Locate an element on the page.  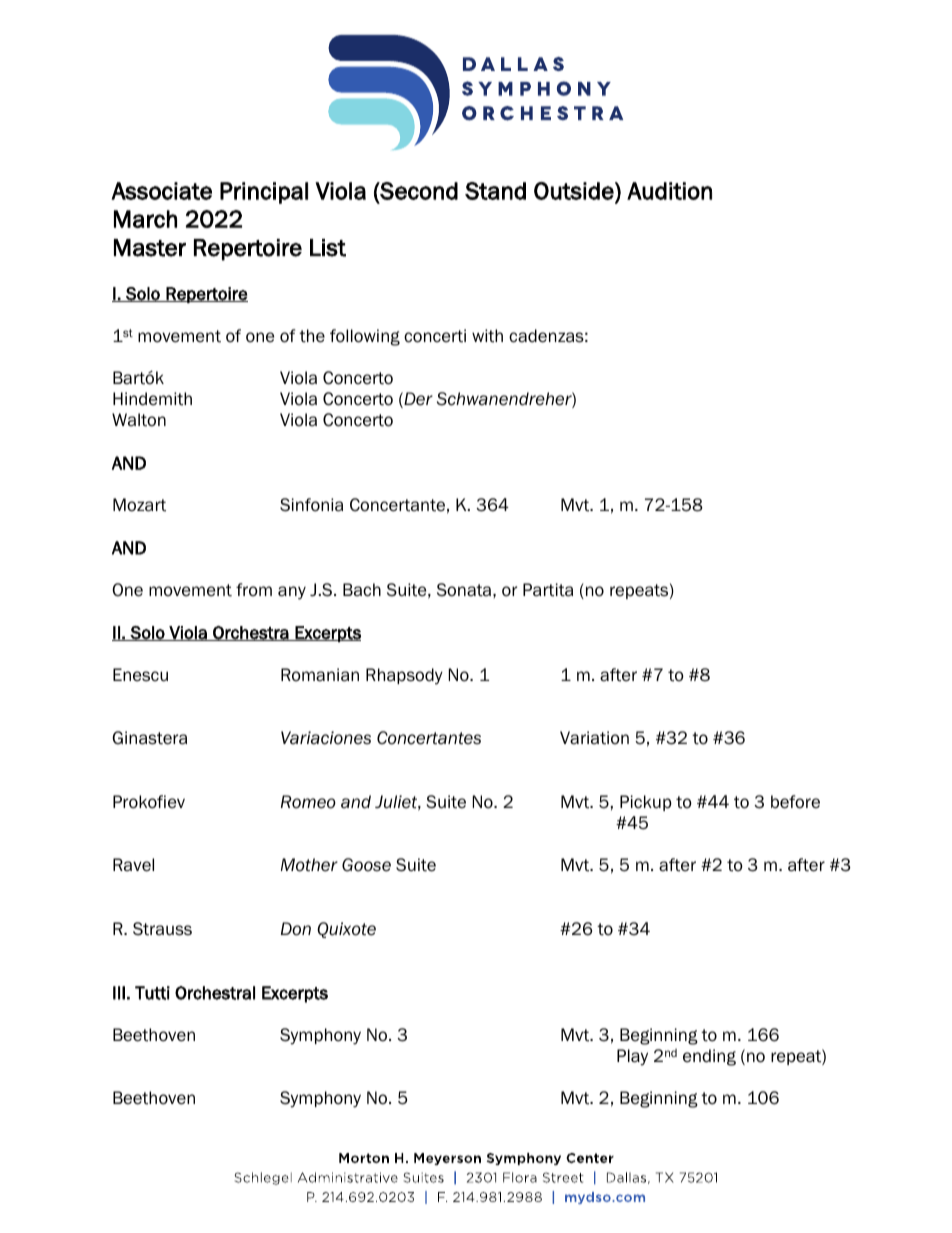
Tutti is located at coordinates (152, 993).
